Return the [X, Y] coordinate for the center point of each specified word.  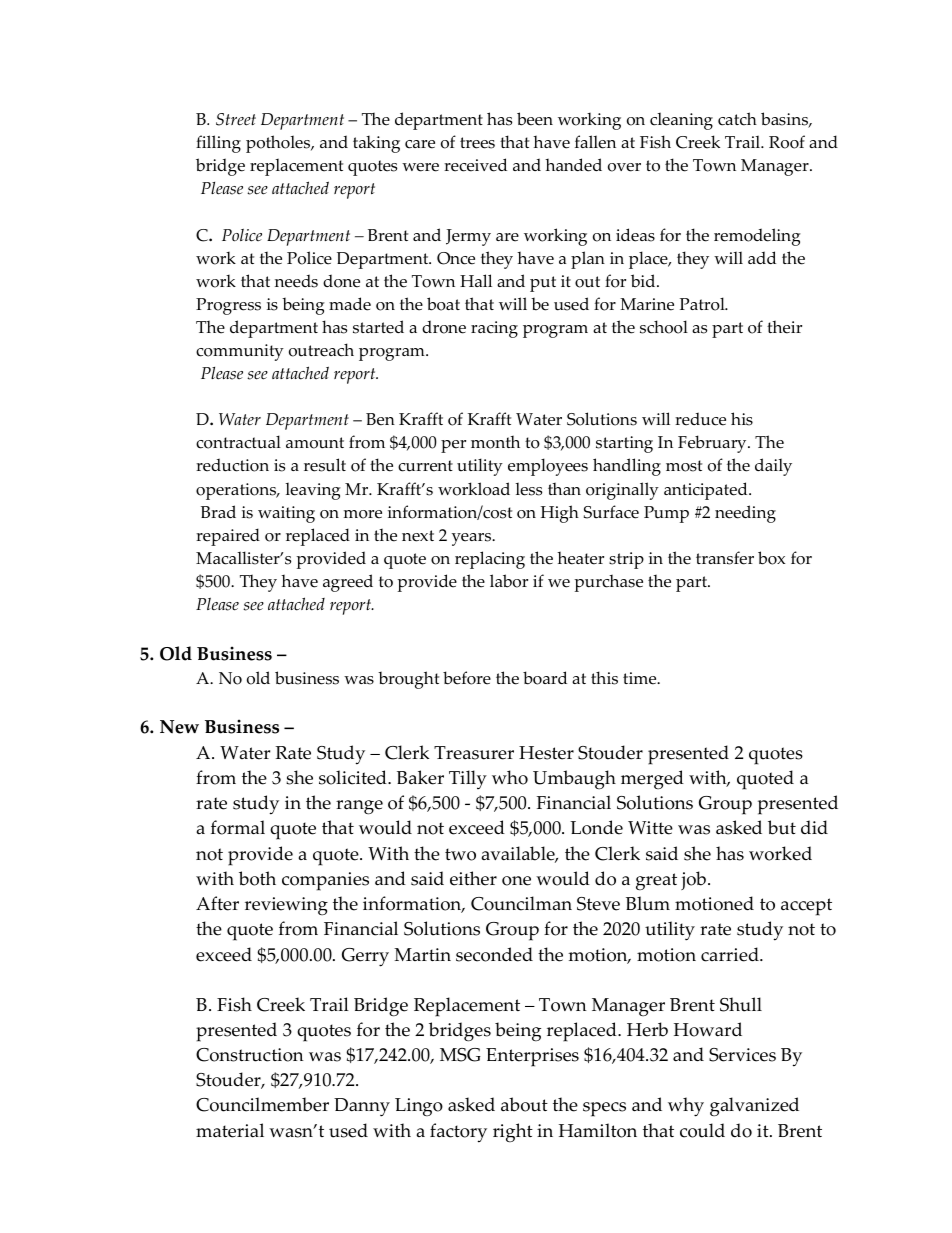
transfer [725, 558]
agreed [348, 583]
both [257, 878]
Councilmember [262, 1104]
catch [737, 119]
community [240, 352]
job [693, 880]
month [495, 442]
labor [509, 581]
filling [218, 144]
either [473, 878]
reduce [700, 419]
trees [477, 143]
